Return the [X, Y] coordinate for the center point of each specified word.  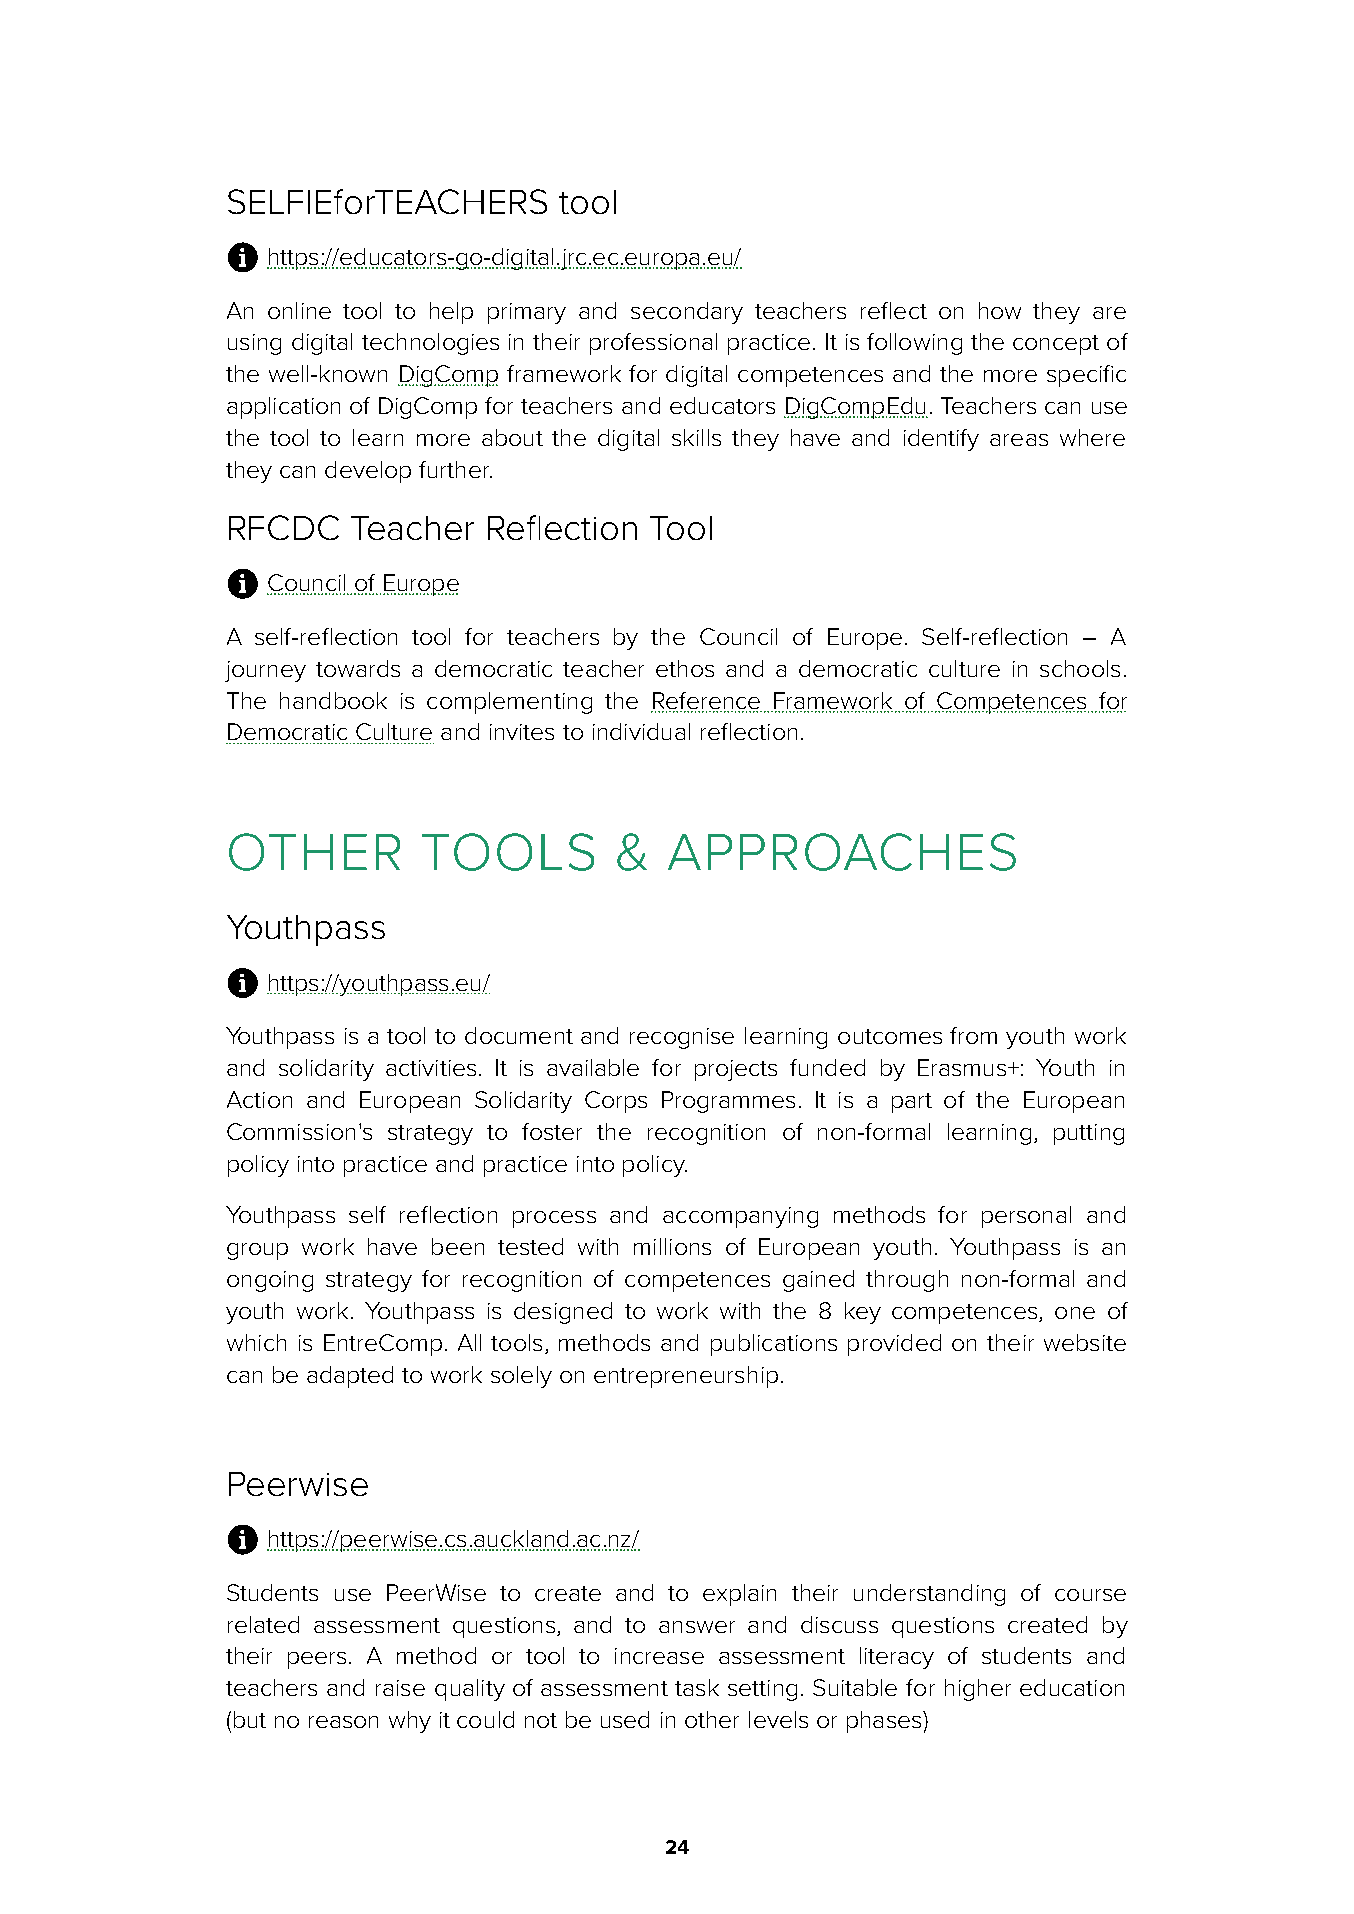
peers [317, 1660]
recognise [682, 1038]
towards [358, 668]
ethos [685, 668]
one [1075, 1313]
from [973, 1035]
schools [1080, 668]
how [1000, 310]
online [299, 310]
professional [653, 344]
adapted [350, 1377]
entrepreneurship [686, 1377]
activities [431, 1068]
